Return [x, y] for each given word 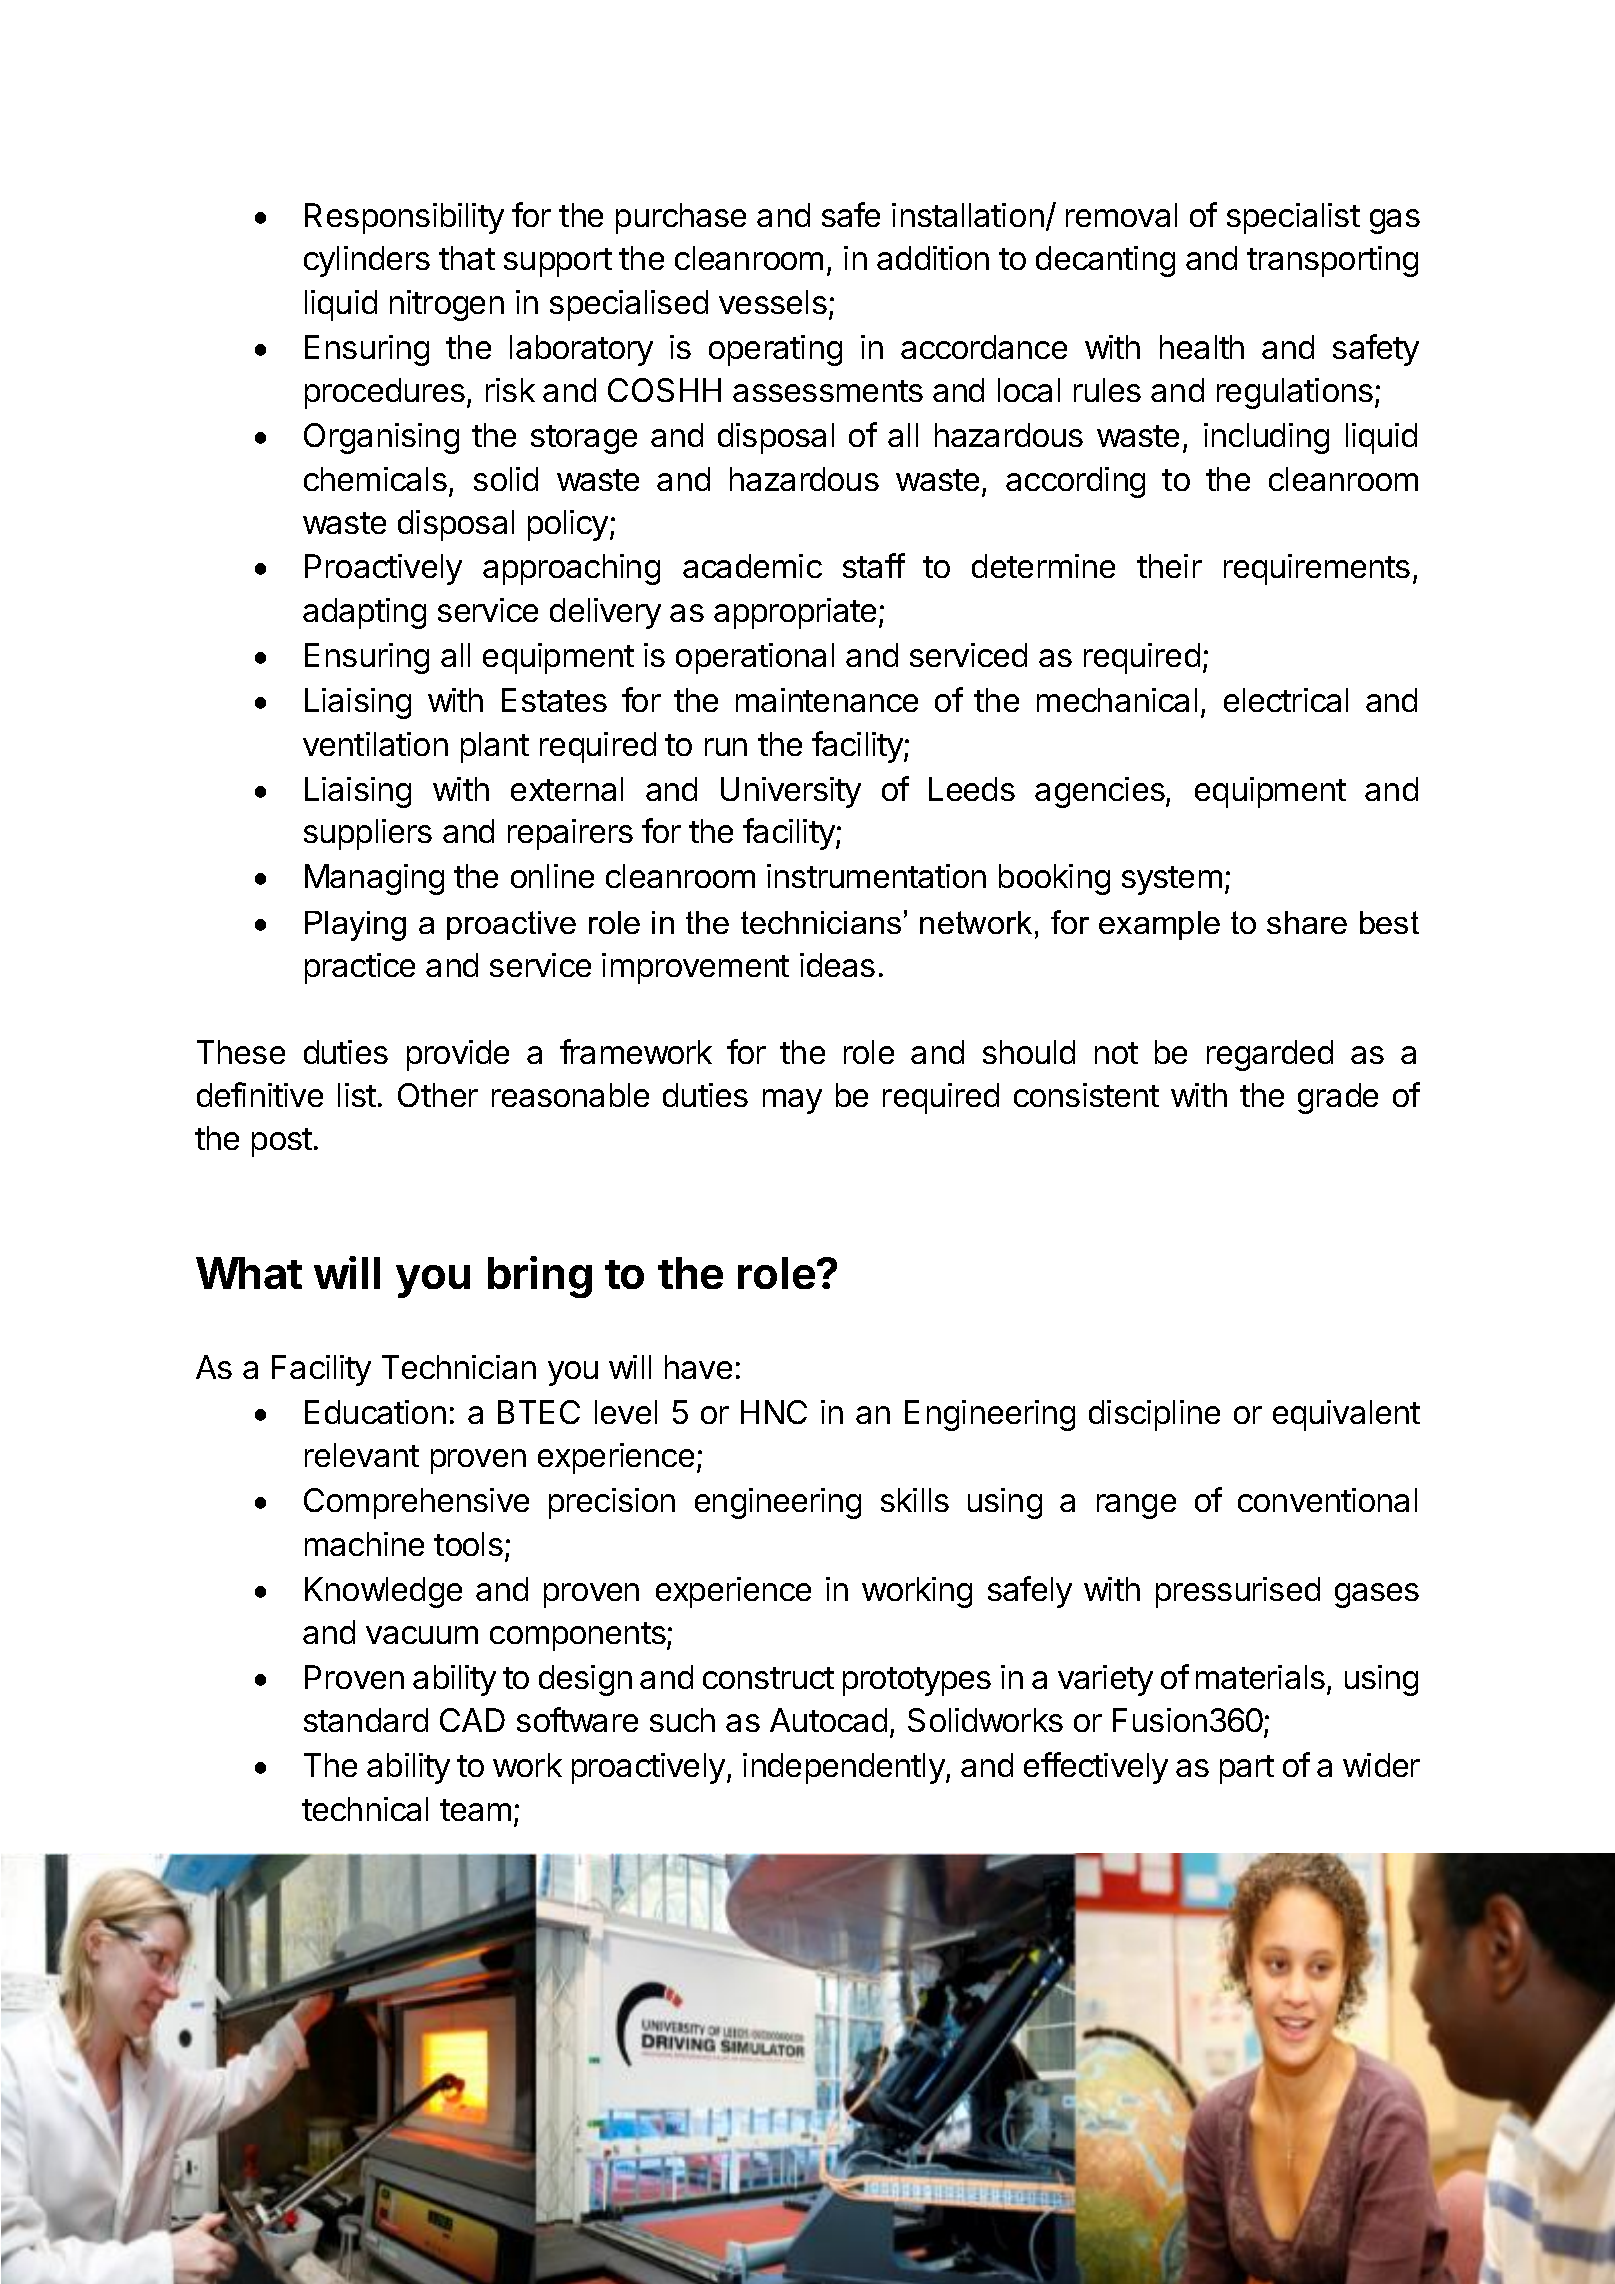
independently [844, 1768]
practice [360, 968]
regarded [1270, 1055]
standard [366, 1720]
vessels [773, 302]
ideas [837, 965]
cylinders [367, 261]
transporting [1332, 261]
